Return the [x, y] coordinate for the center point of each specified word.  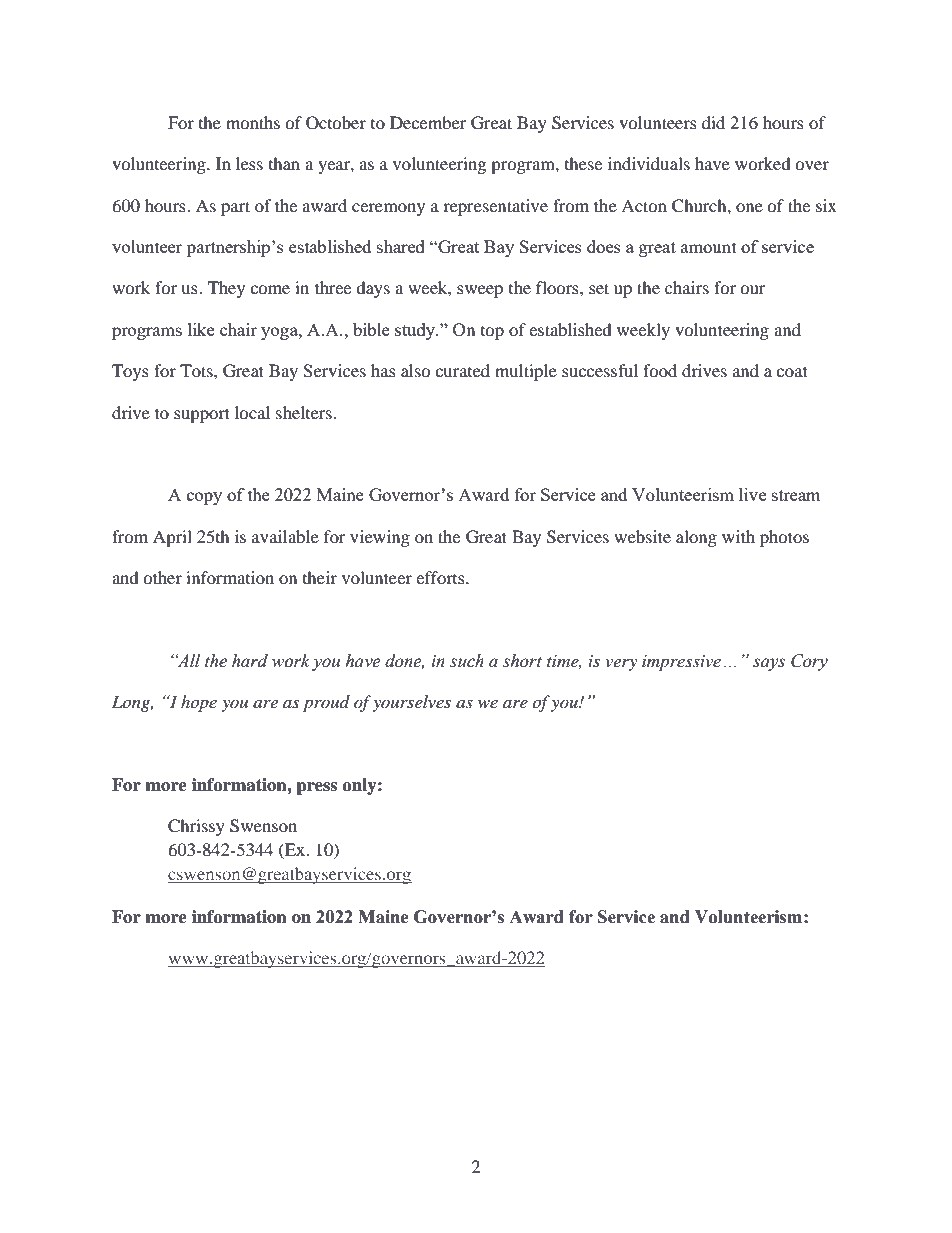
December [428, 122]
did [713, 122]
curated [462, 370]
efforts [441, 577]
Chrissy [196, 827]
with [738, 536]
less [249, 163]
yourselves [411, 703]
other [162, 577]
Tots [197, 370]
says [769, 664]
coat [792, 371]
